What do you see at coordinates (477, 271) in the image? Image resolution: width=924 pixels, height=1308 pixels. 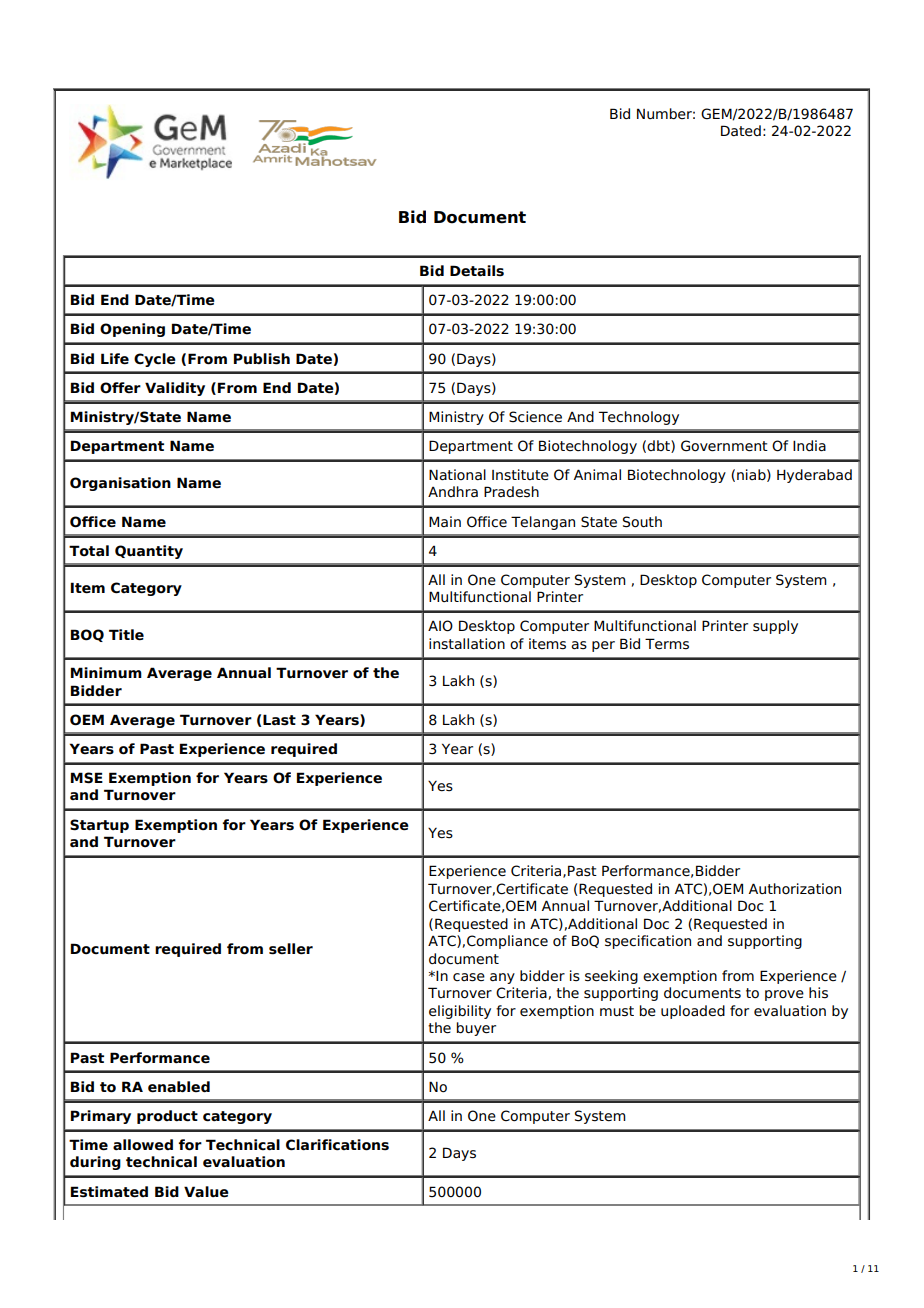 I see `Details` at bounding box center [477, 271].
